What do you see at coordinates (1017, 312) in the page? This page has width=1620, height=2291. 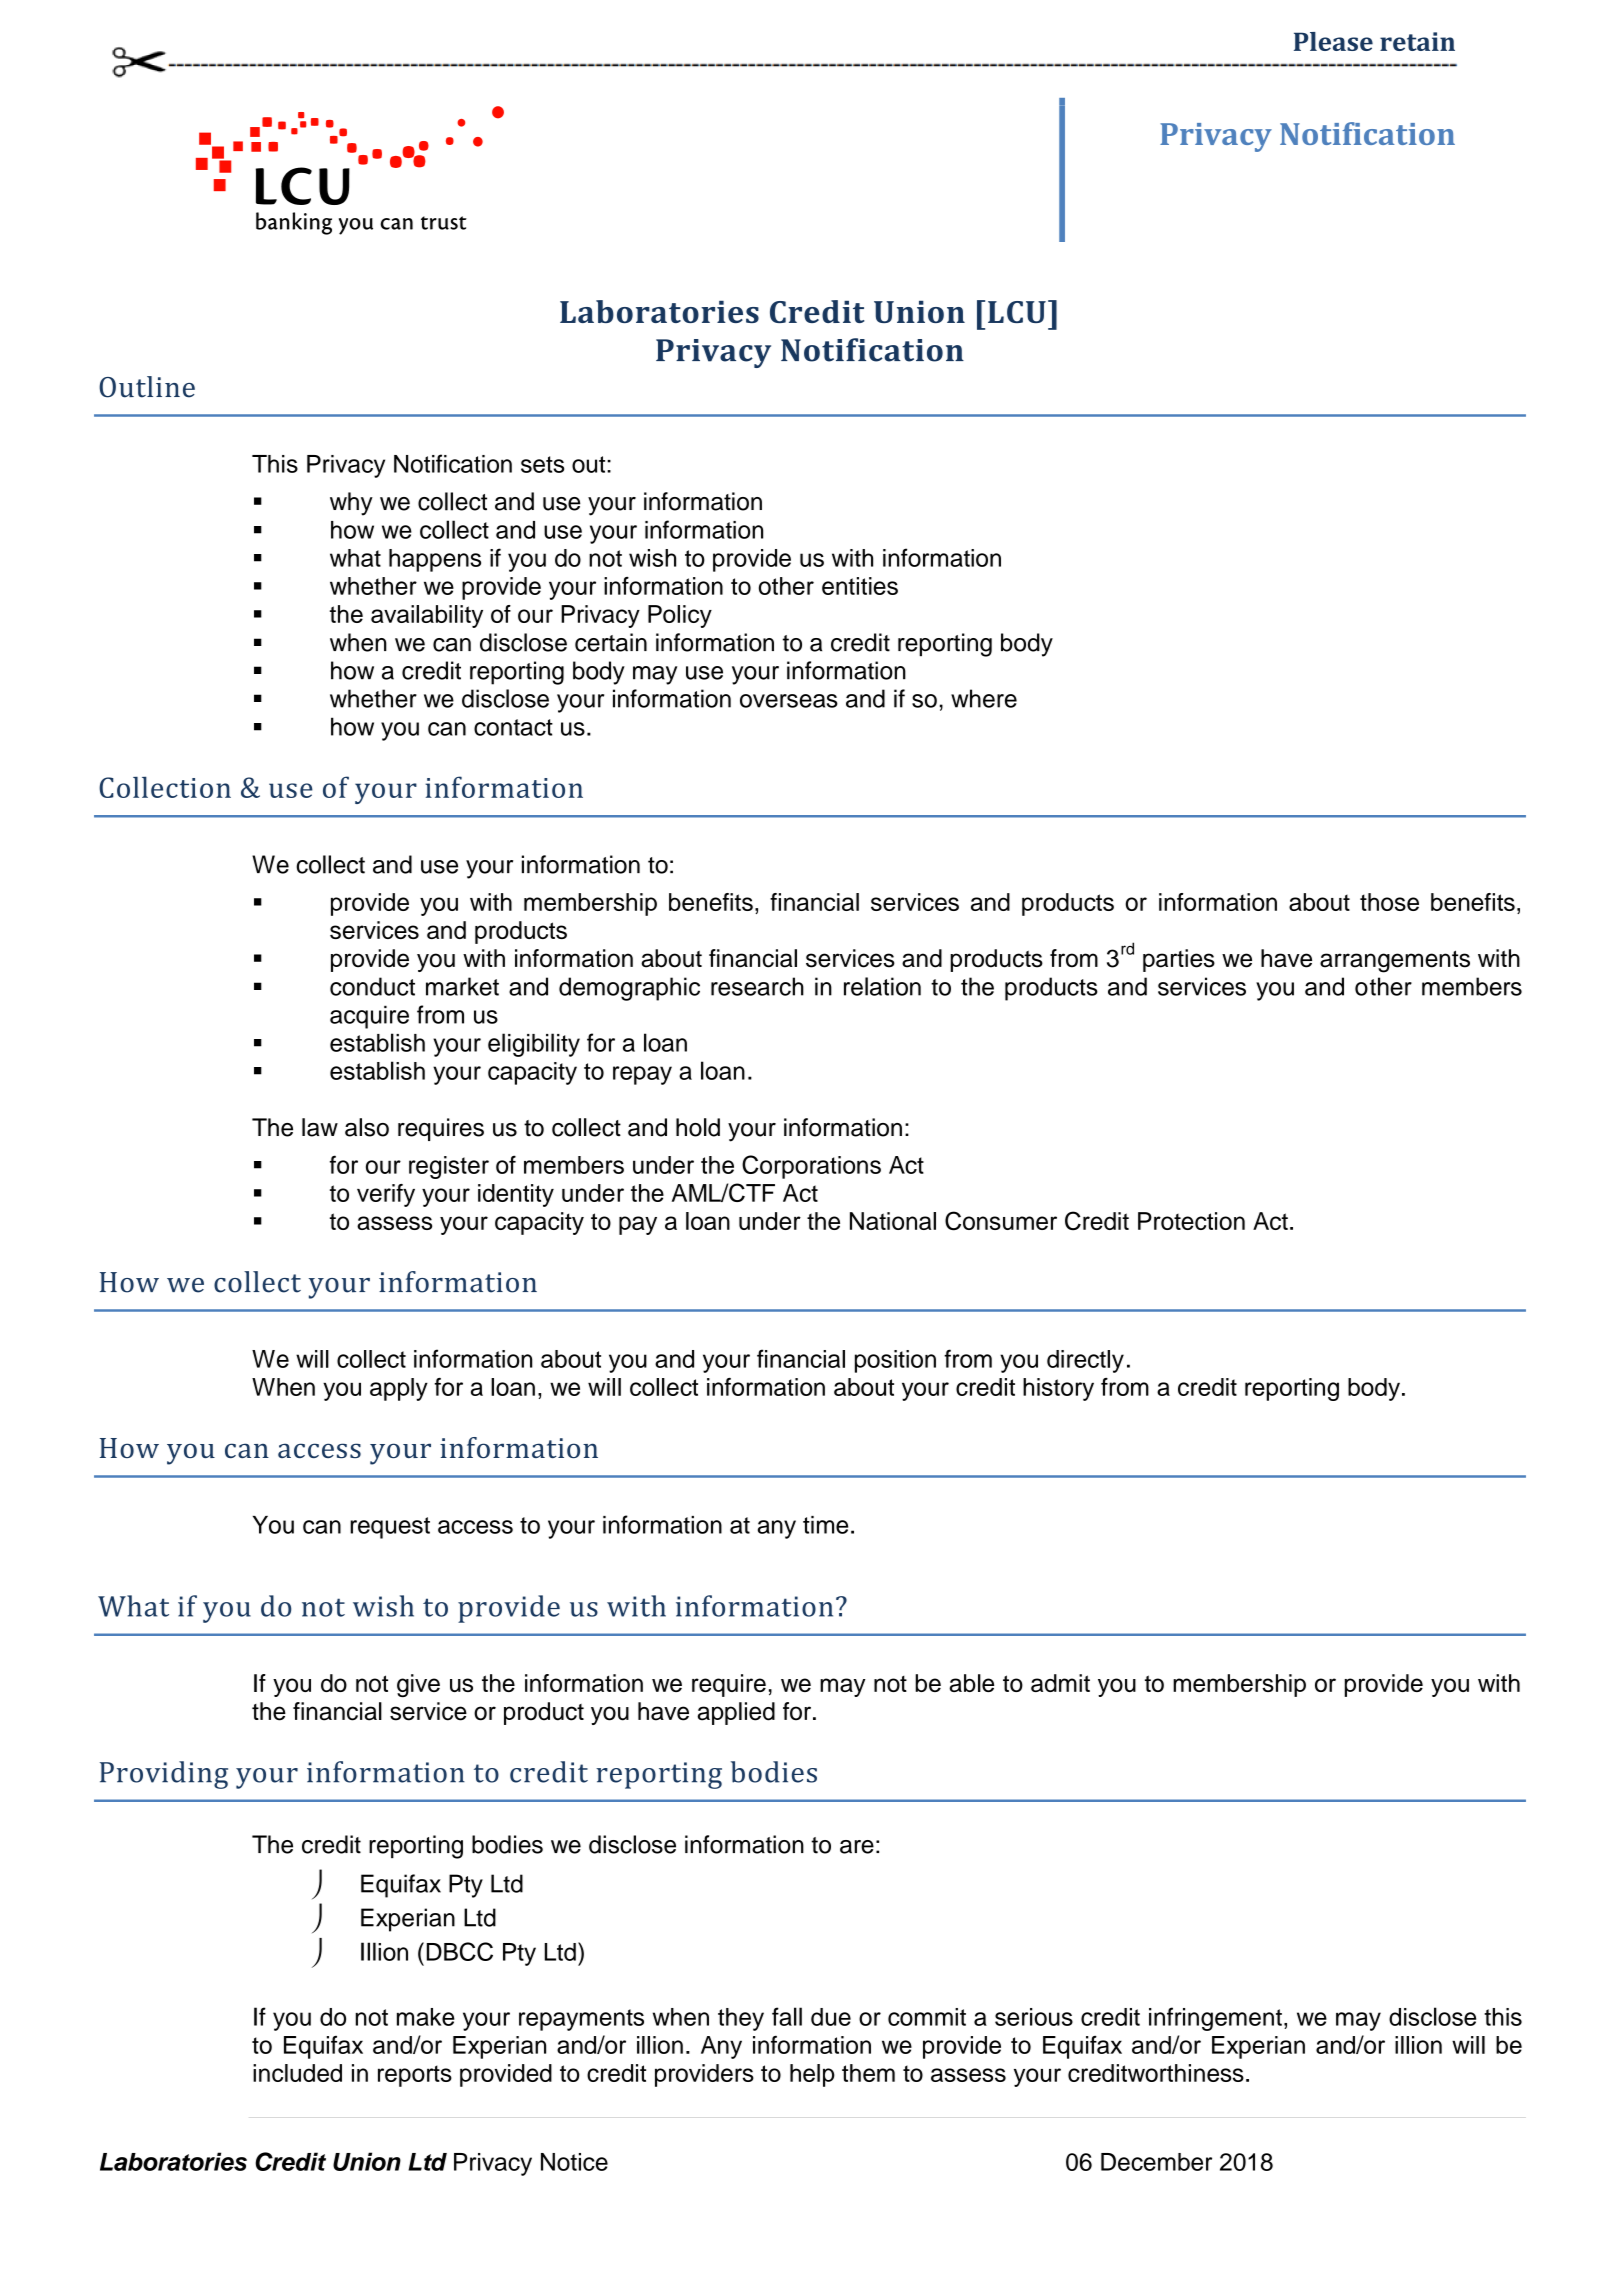 I see `LCU` at bounding box center [1017, 312].
